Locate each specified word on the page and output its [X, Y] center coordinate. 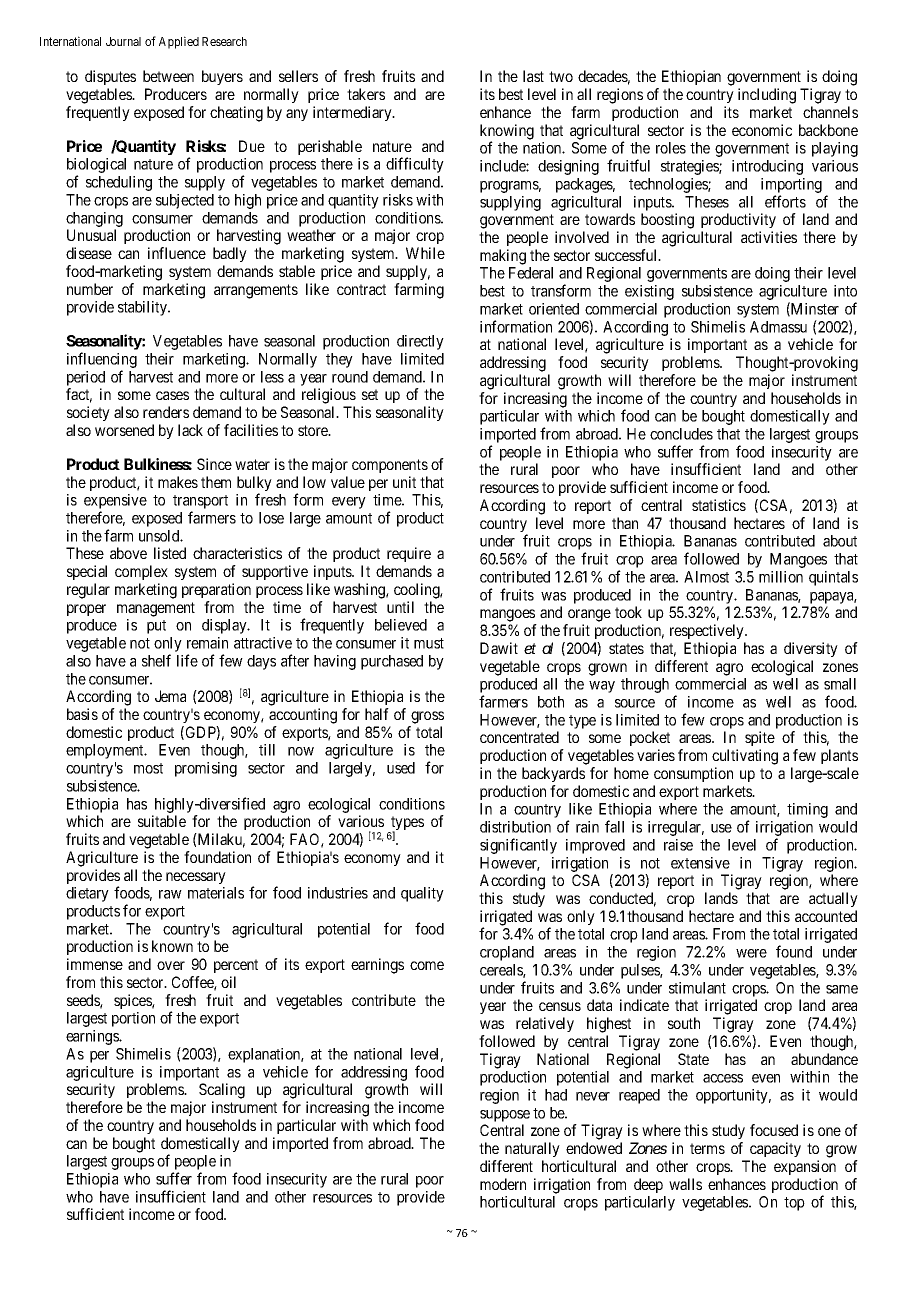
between [168, 76]
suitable [162, 821]
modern [503, 1184]
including [767, 96]
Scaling [222, 1091]
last [533, 76]
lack [190, 430]
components [390, 466]
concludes [681, 434]
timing [807, 810]
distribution [515, 827]
